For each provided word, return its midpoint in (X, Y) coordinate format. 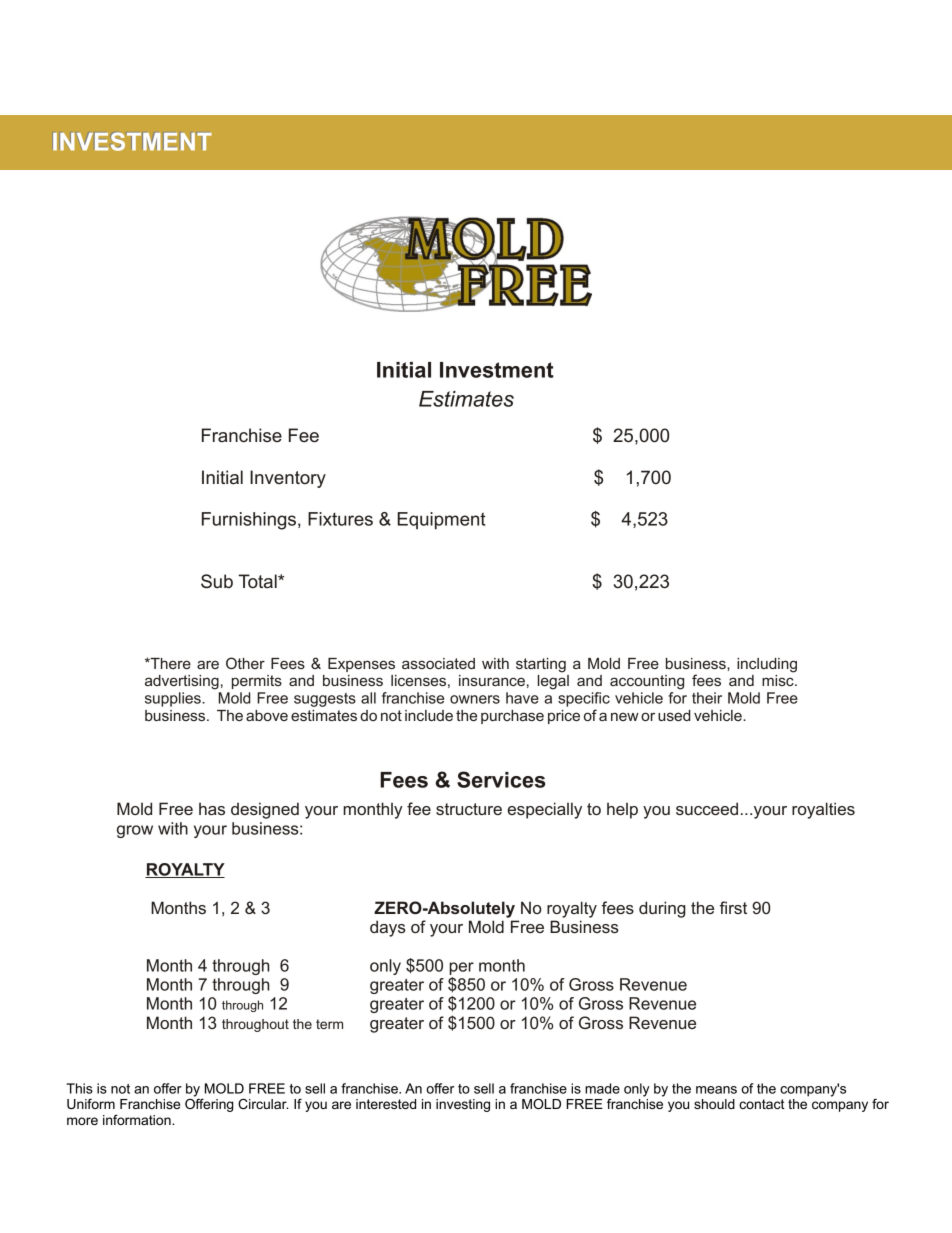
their (707, 698)
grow (135, 831)
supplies (174, 699)
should (714, 1104)
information (138, 1119)
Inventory (288, 479)
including (767, 665)
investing (463, 1105)
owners (475, 699)
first (733, 907)
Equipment (442, 521)
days (388, 928)
